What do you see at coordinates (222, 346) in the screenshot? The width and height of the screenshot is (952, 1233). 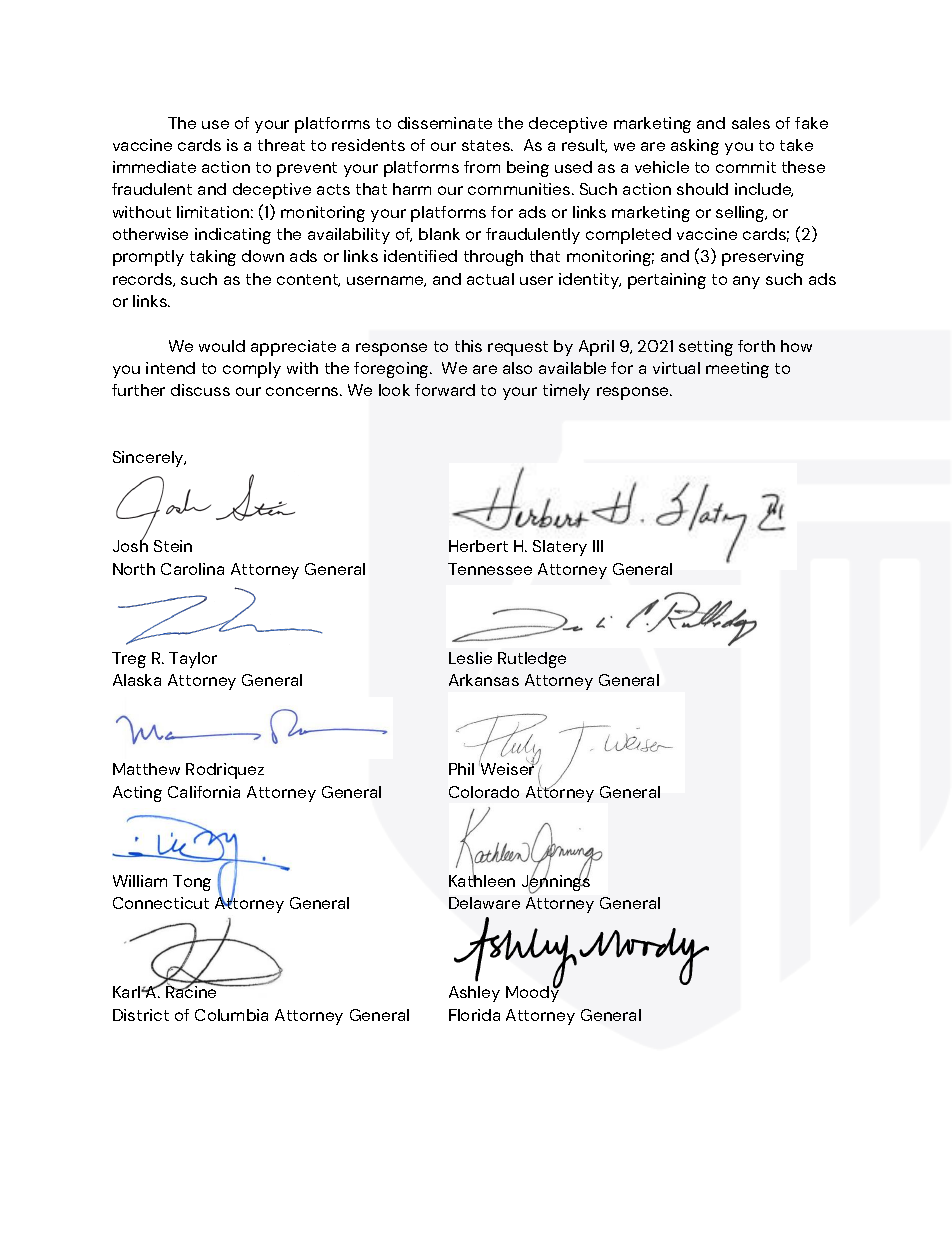 I see `would` at bounding box center [222, 346].
